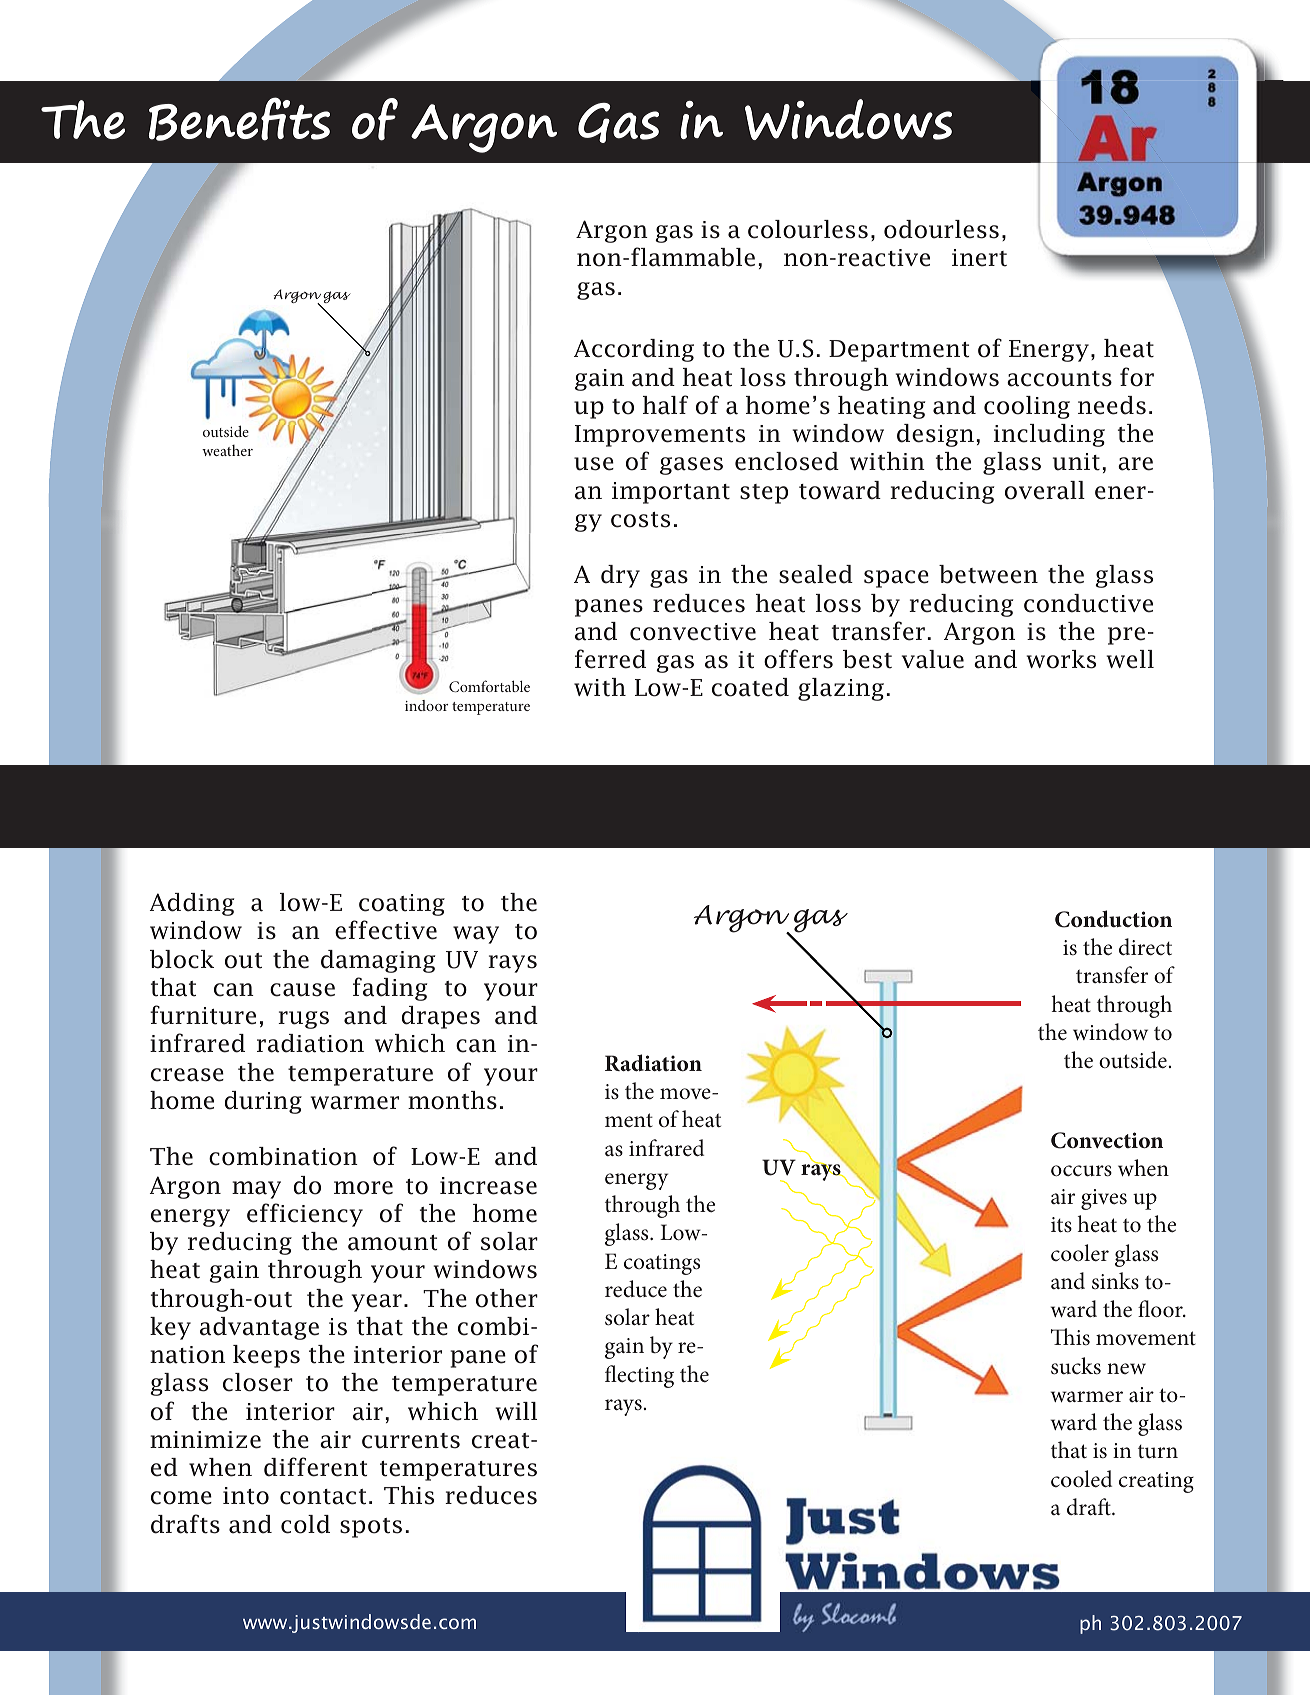  I want to click on dry, so click(620, 576).
